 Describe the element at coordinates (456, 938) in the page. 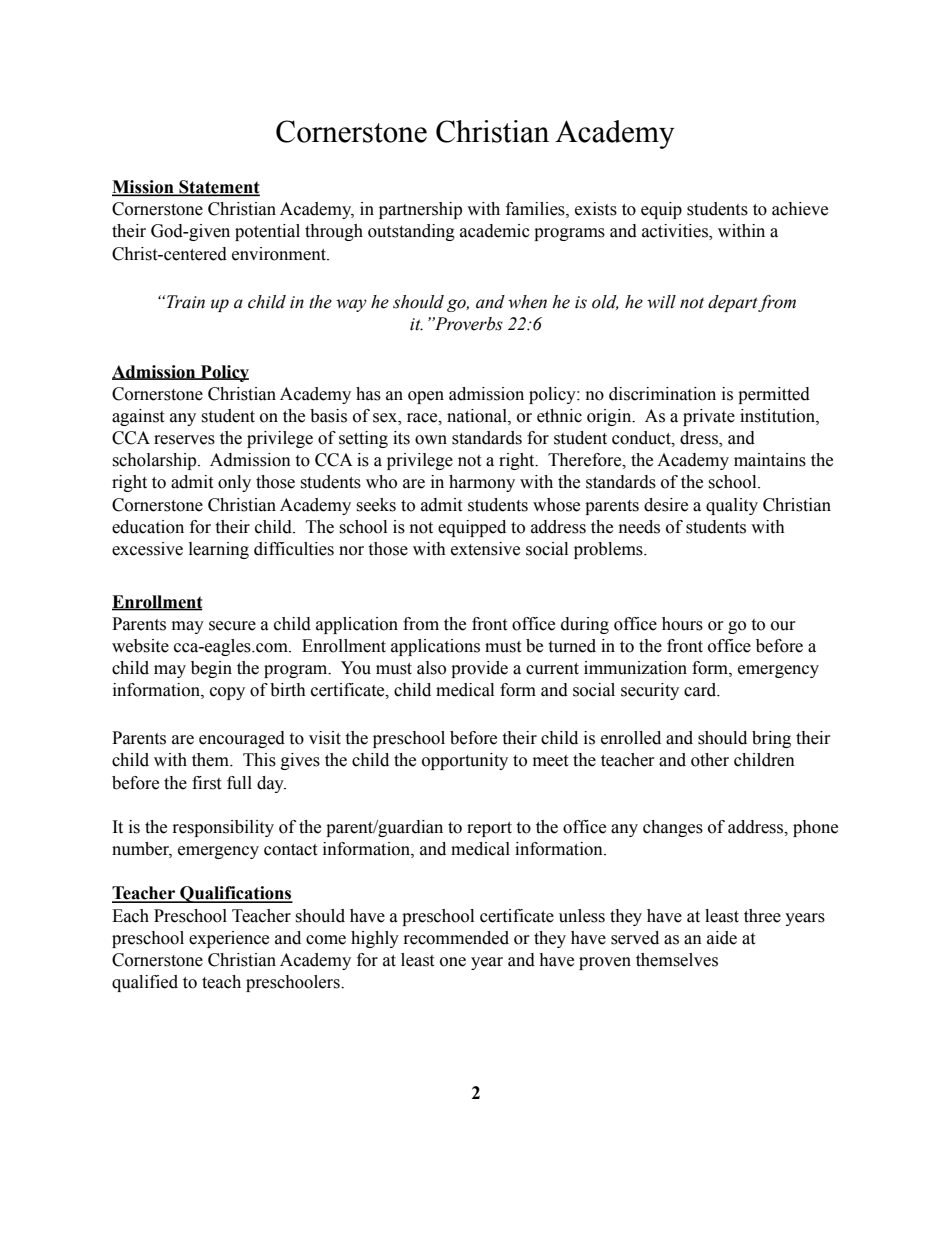

I see `recommended` at that location.
